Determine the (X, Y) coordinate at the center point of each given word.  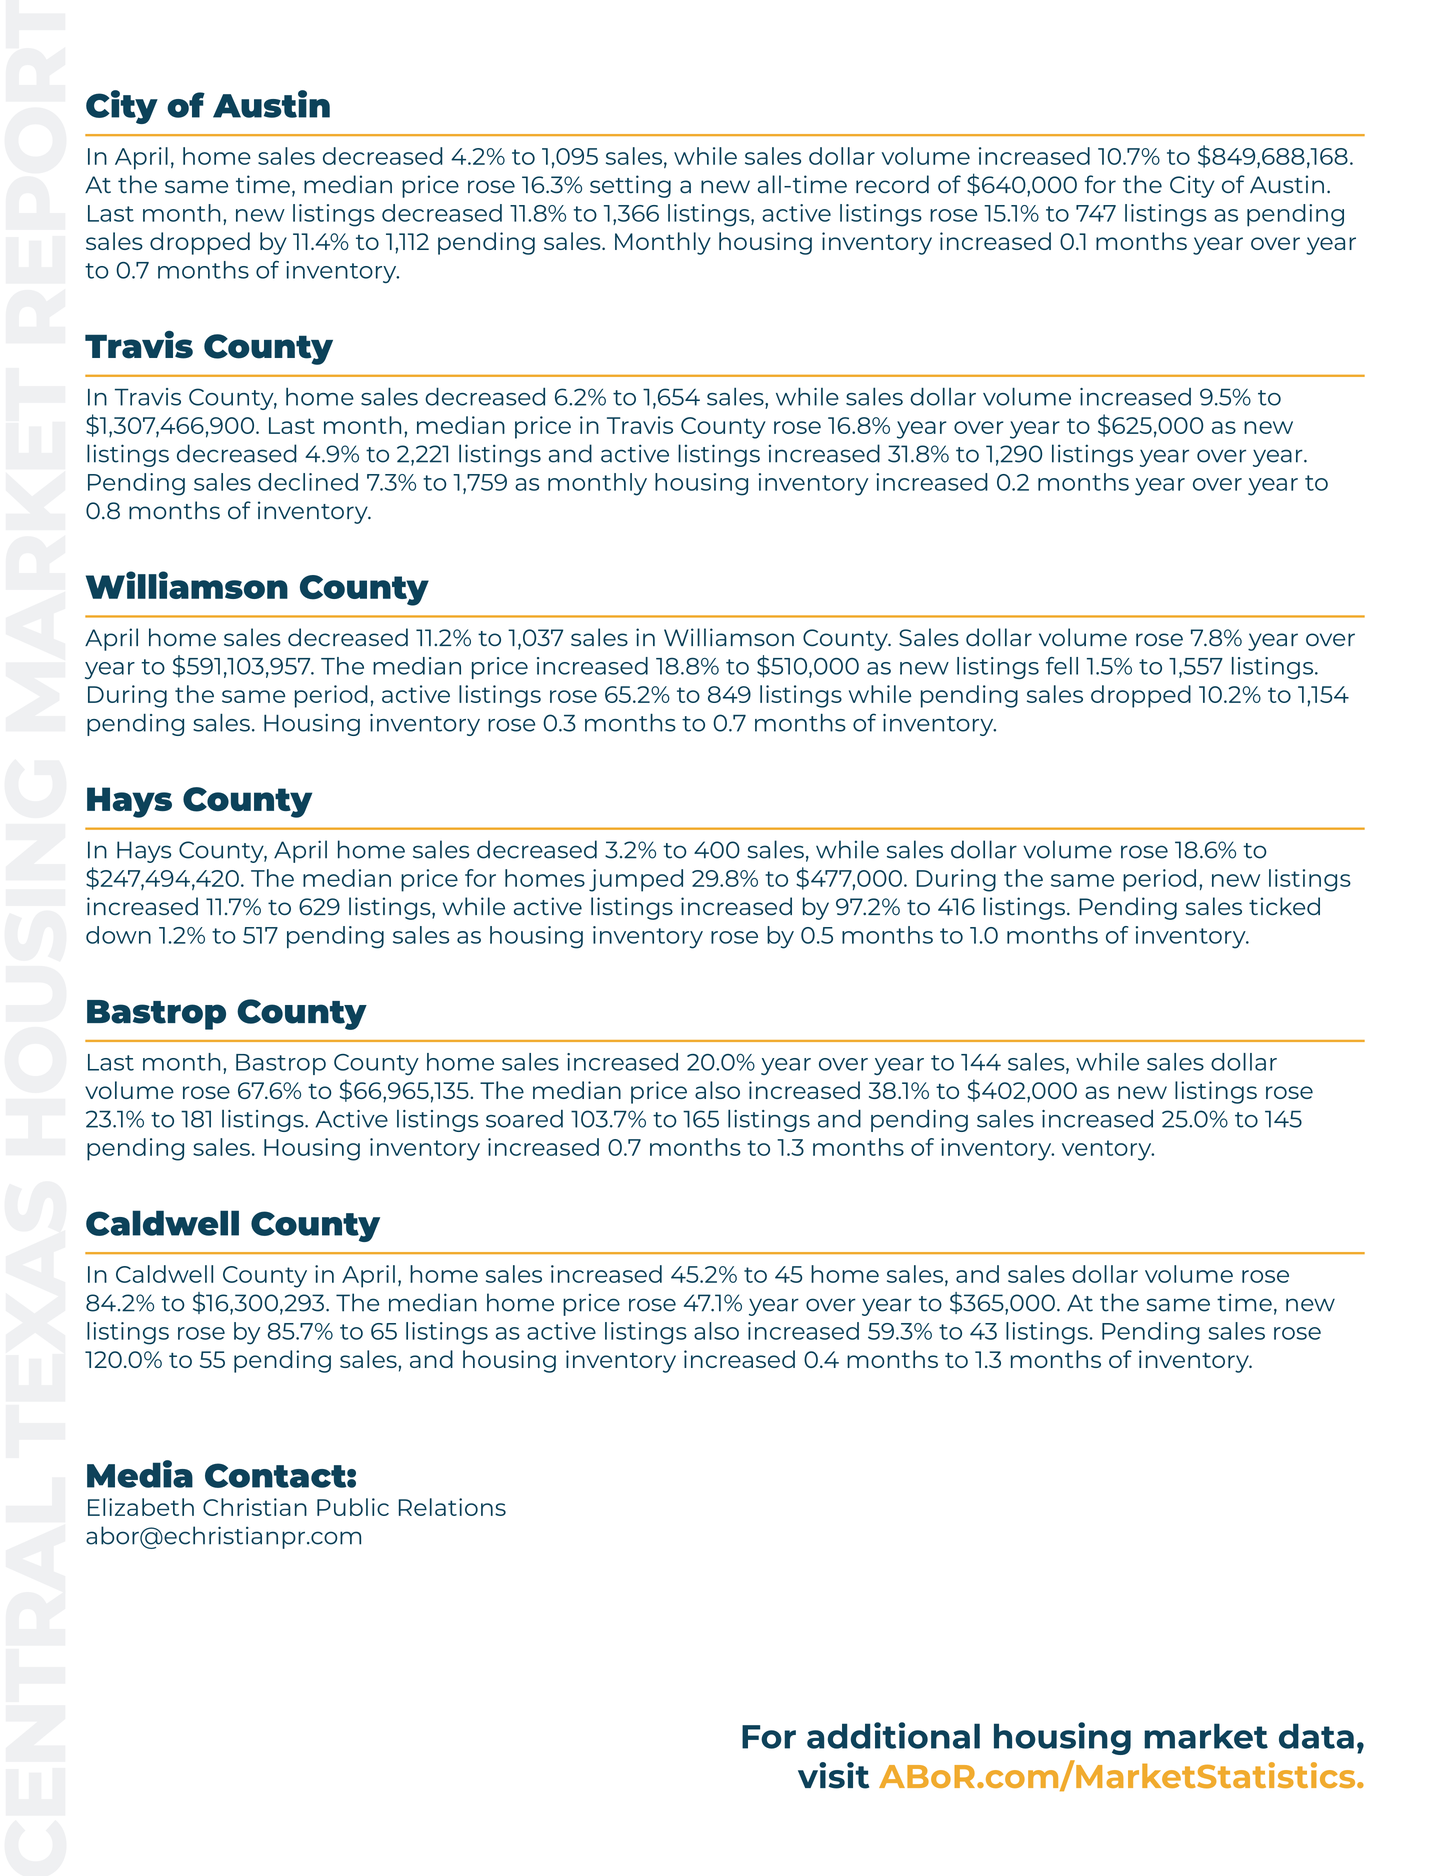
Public (353, 1507)
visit (833, 1775)
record (892, 184)
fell (1062, 666)
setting (630, 186)
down (118, 935)
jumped (636, 880)
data (1316, 1736)
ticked (1284, 906)
